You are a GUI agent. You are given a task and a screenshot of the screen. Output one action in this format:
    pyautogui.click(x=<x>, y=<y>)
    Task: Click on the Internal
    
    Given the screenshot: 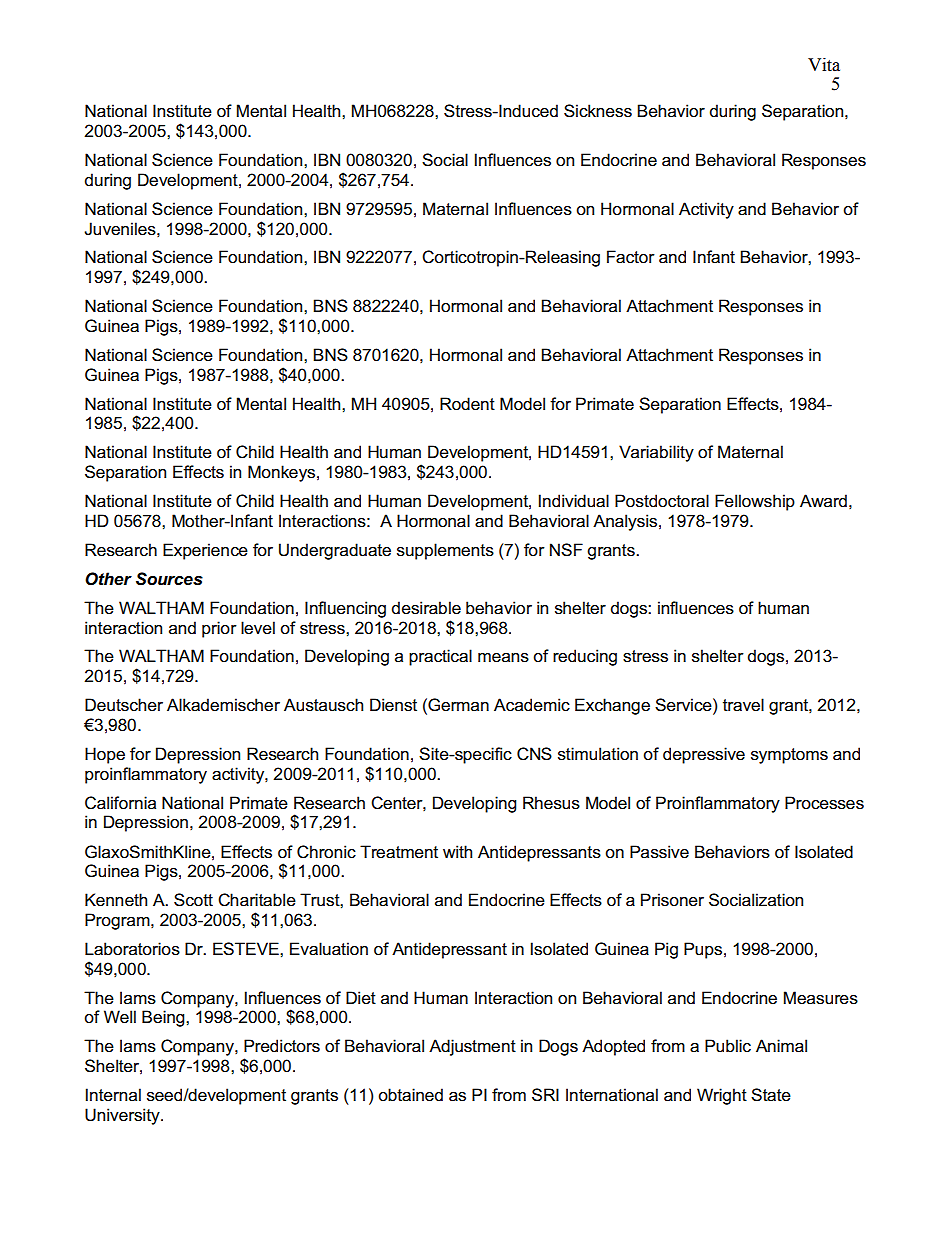 What is the action you would take?
    pyautogui.click(x=113, y=1095)
